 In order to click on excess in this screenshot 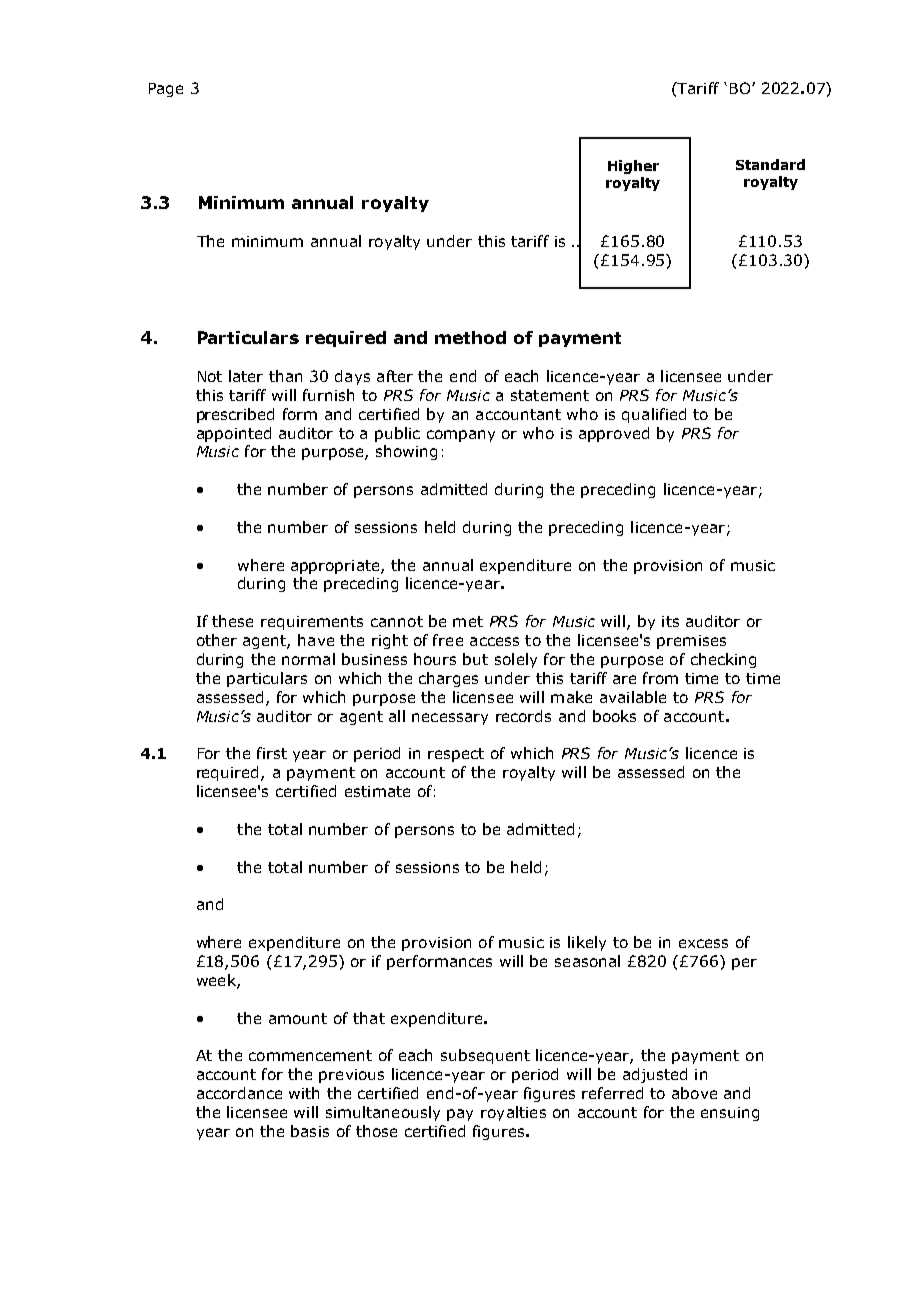, I will do `click(703, 943)`.
